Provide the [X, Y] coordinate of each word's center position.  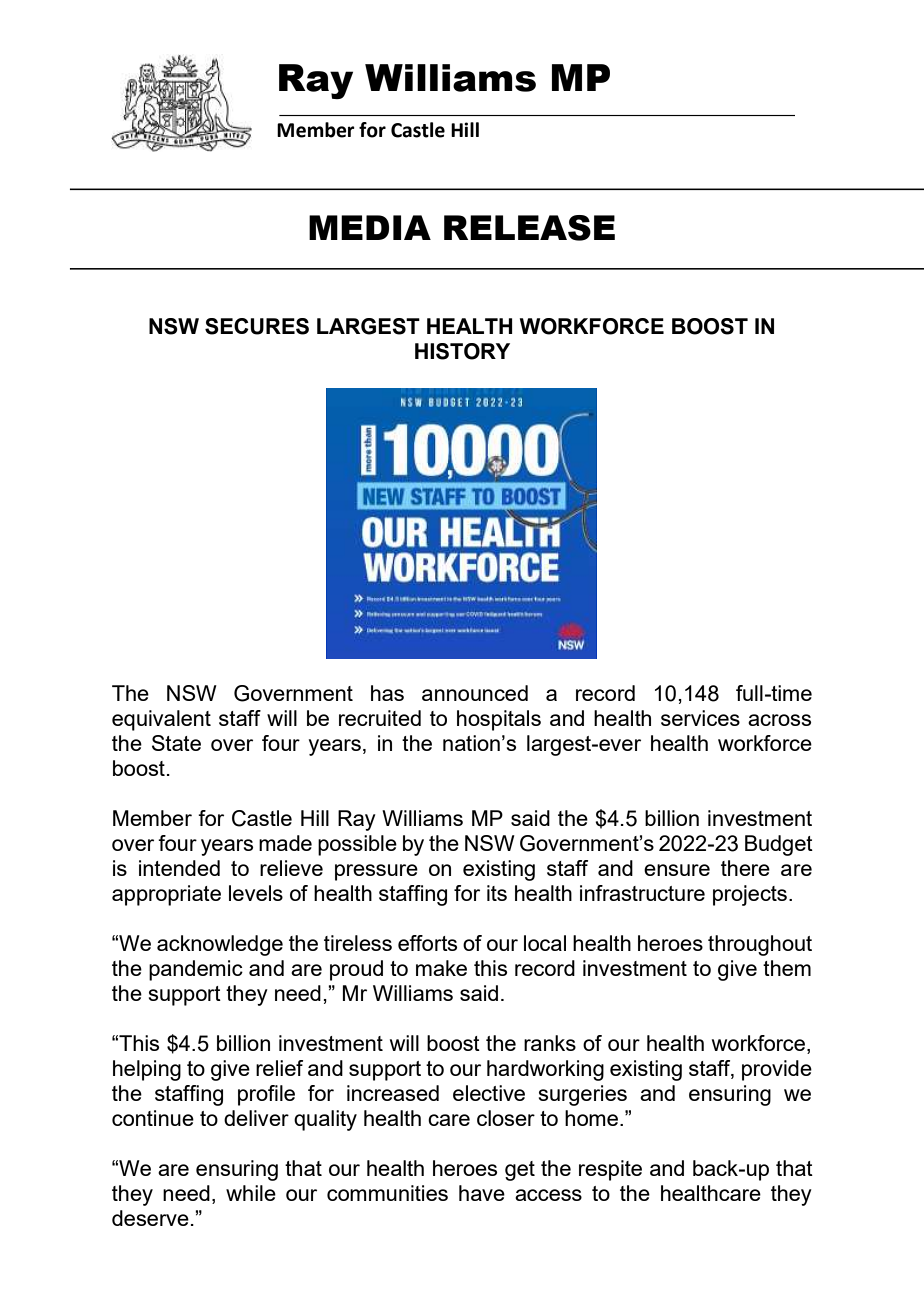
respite [610, 1170]
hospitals [499, 720]
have [482, 1193]
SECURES [257, 326]
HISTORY [462, 351]
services [700, 718]
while [251, 1193]
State [176, 743]
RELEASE [529, 228]
